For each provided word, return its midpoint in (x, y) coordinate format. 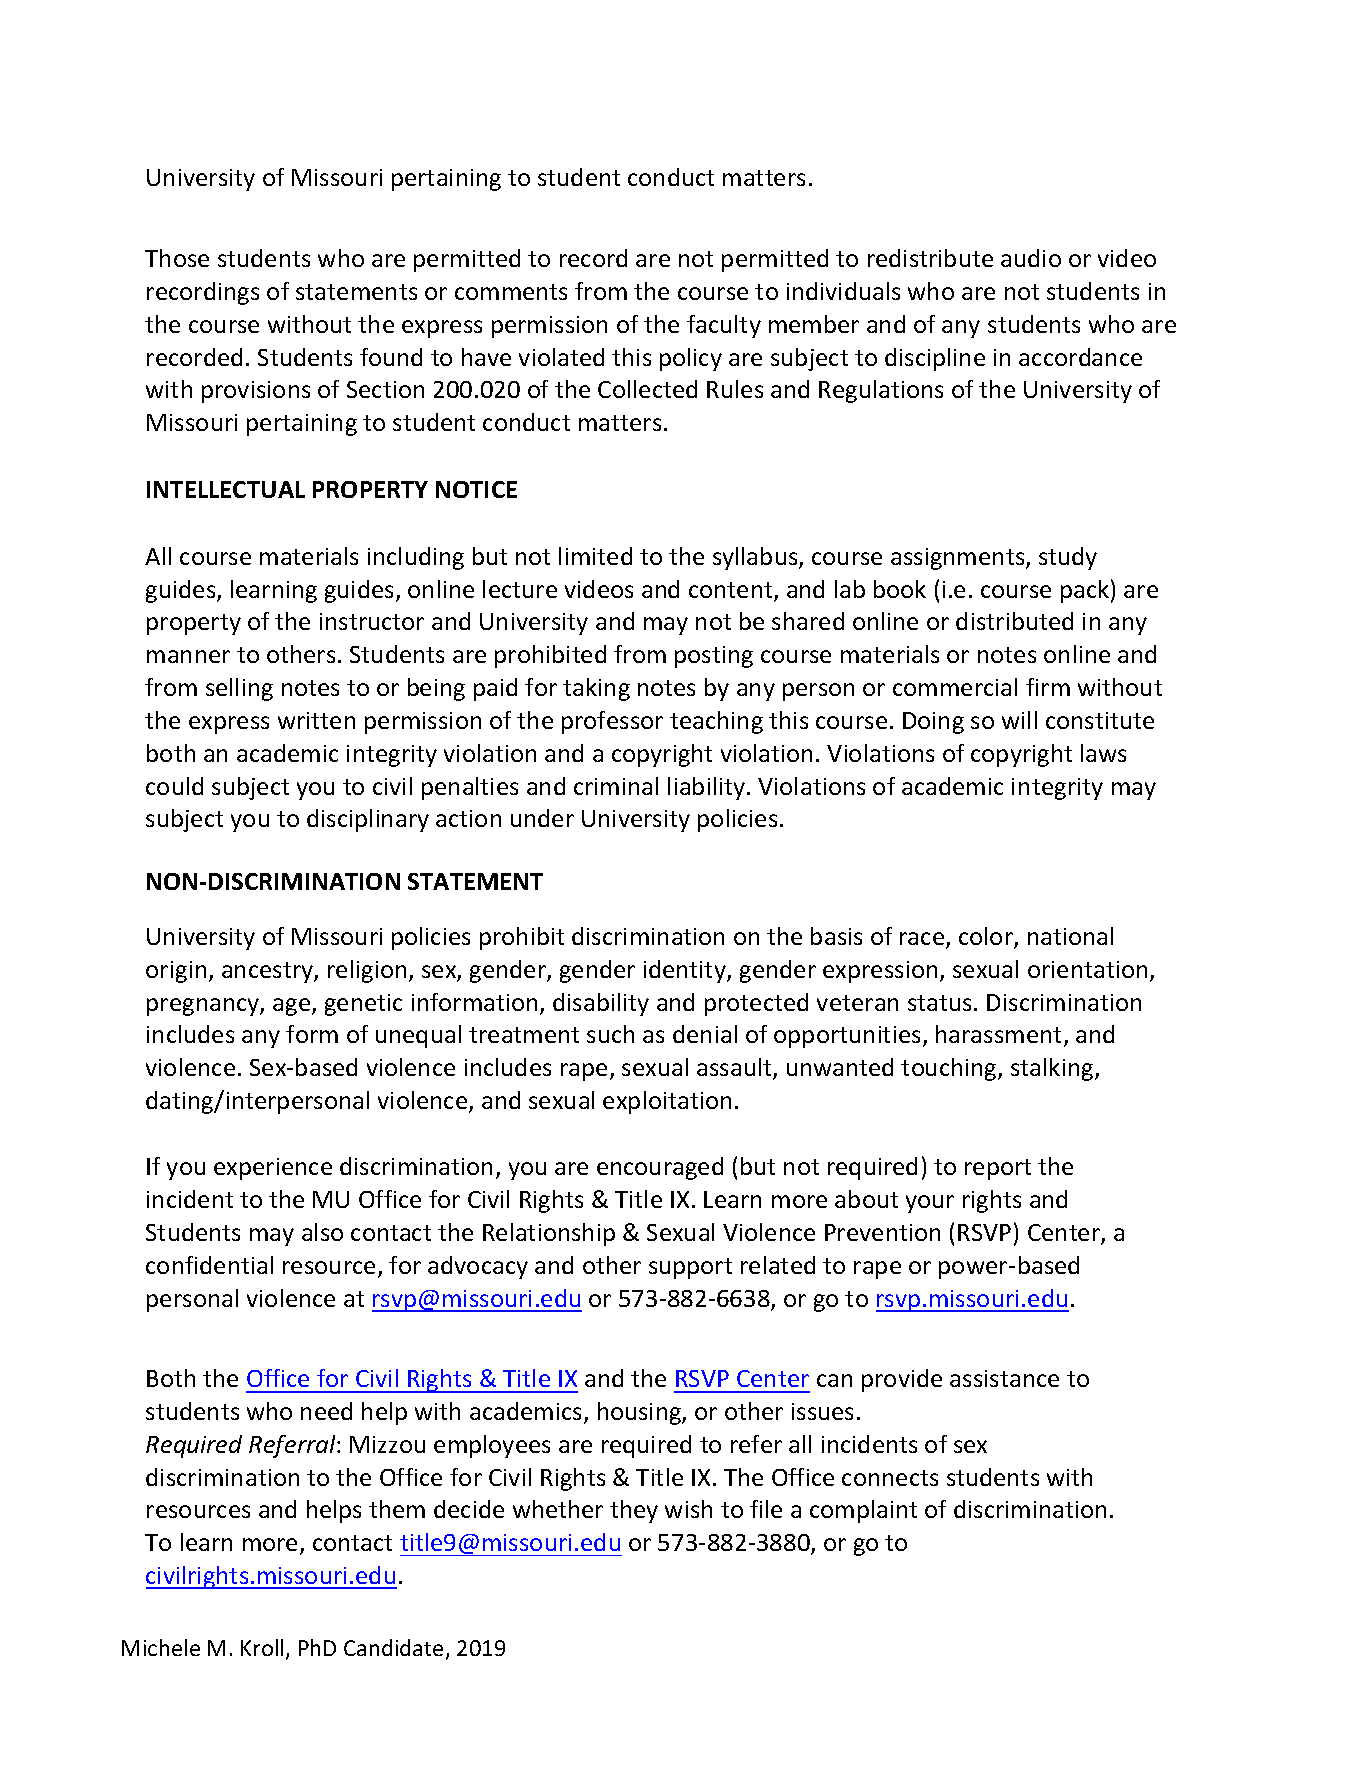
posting (714, 657)
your (930, 1204)
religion (367, 971)
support (690, 1268)
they (634, 1511)
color (987, 937)
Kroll (262, 1647)
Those (177, 258)
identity (686, 971)
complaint (863, 1511)
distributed (1014, 621)
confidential (209, 1265)
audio (1031, 258)
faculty (724, 326)
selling (239, 689)
